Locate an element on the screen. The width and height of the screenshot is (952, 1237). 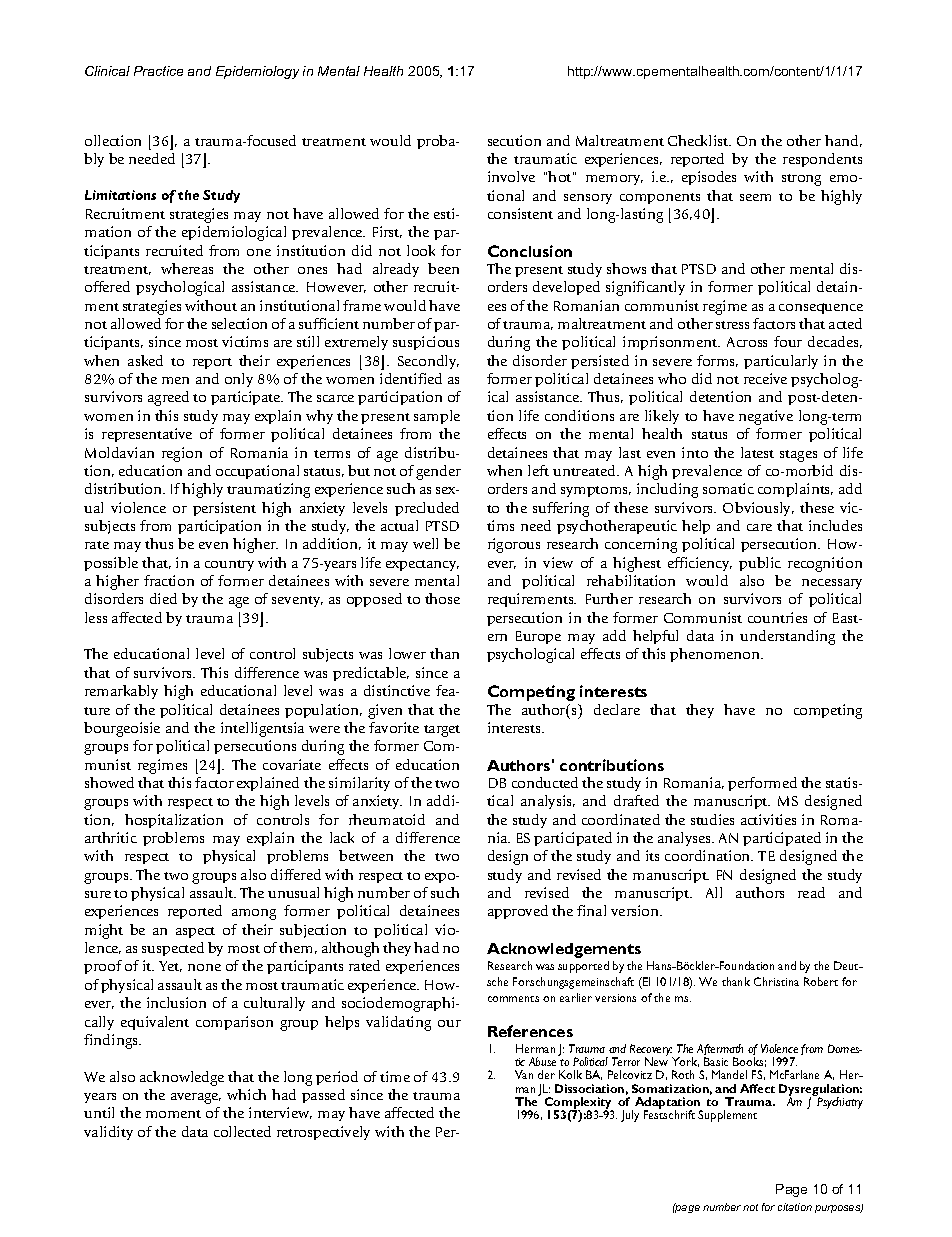
involve is located at coordinates (511, 176).
